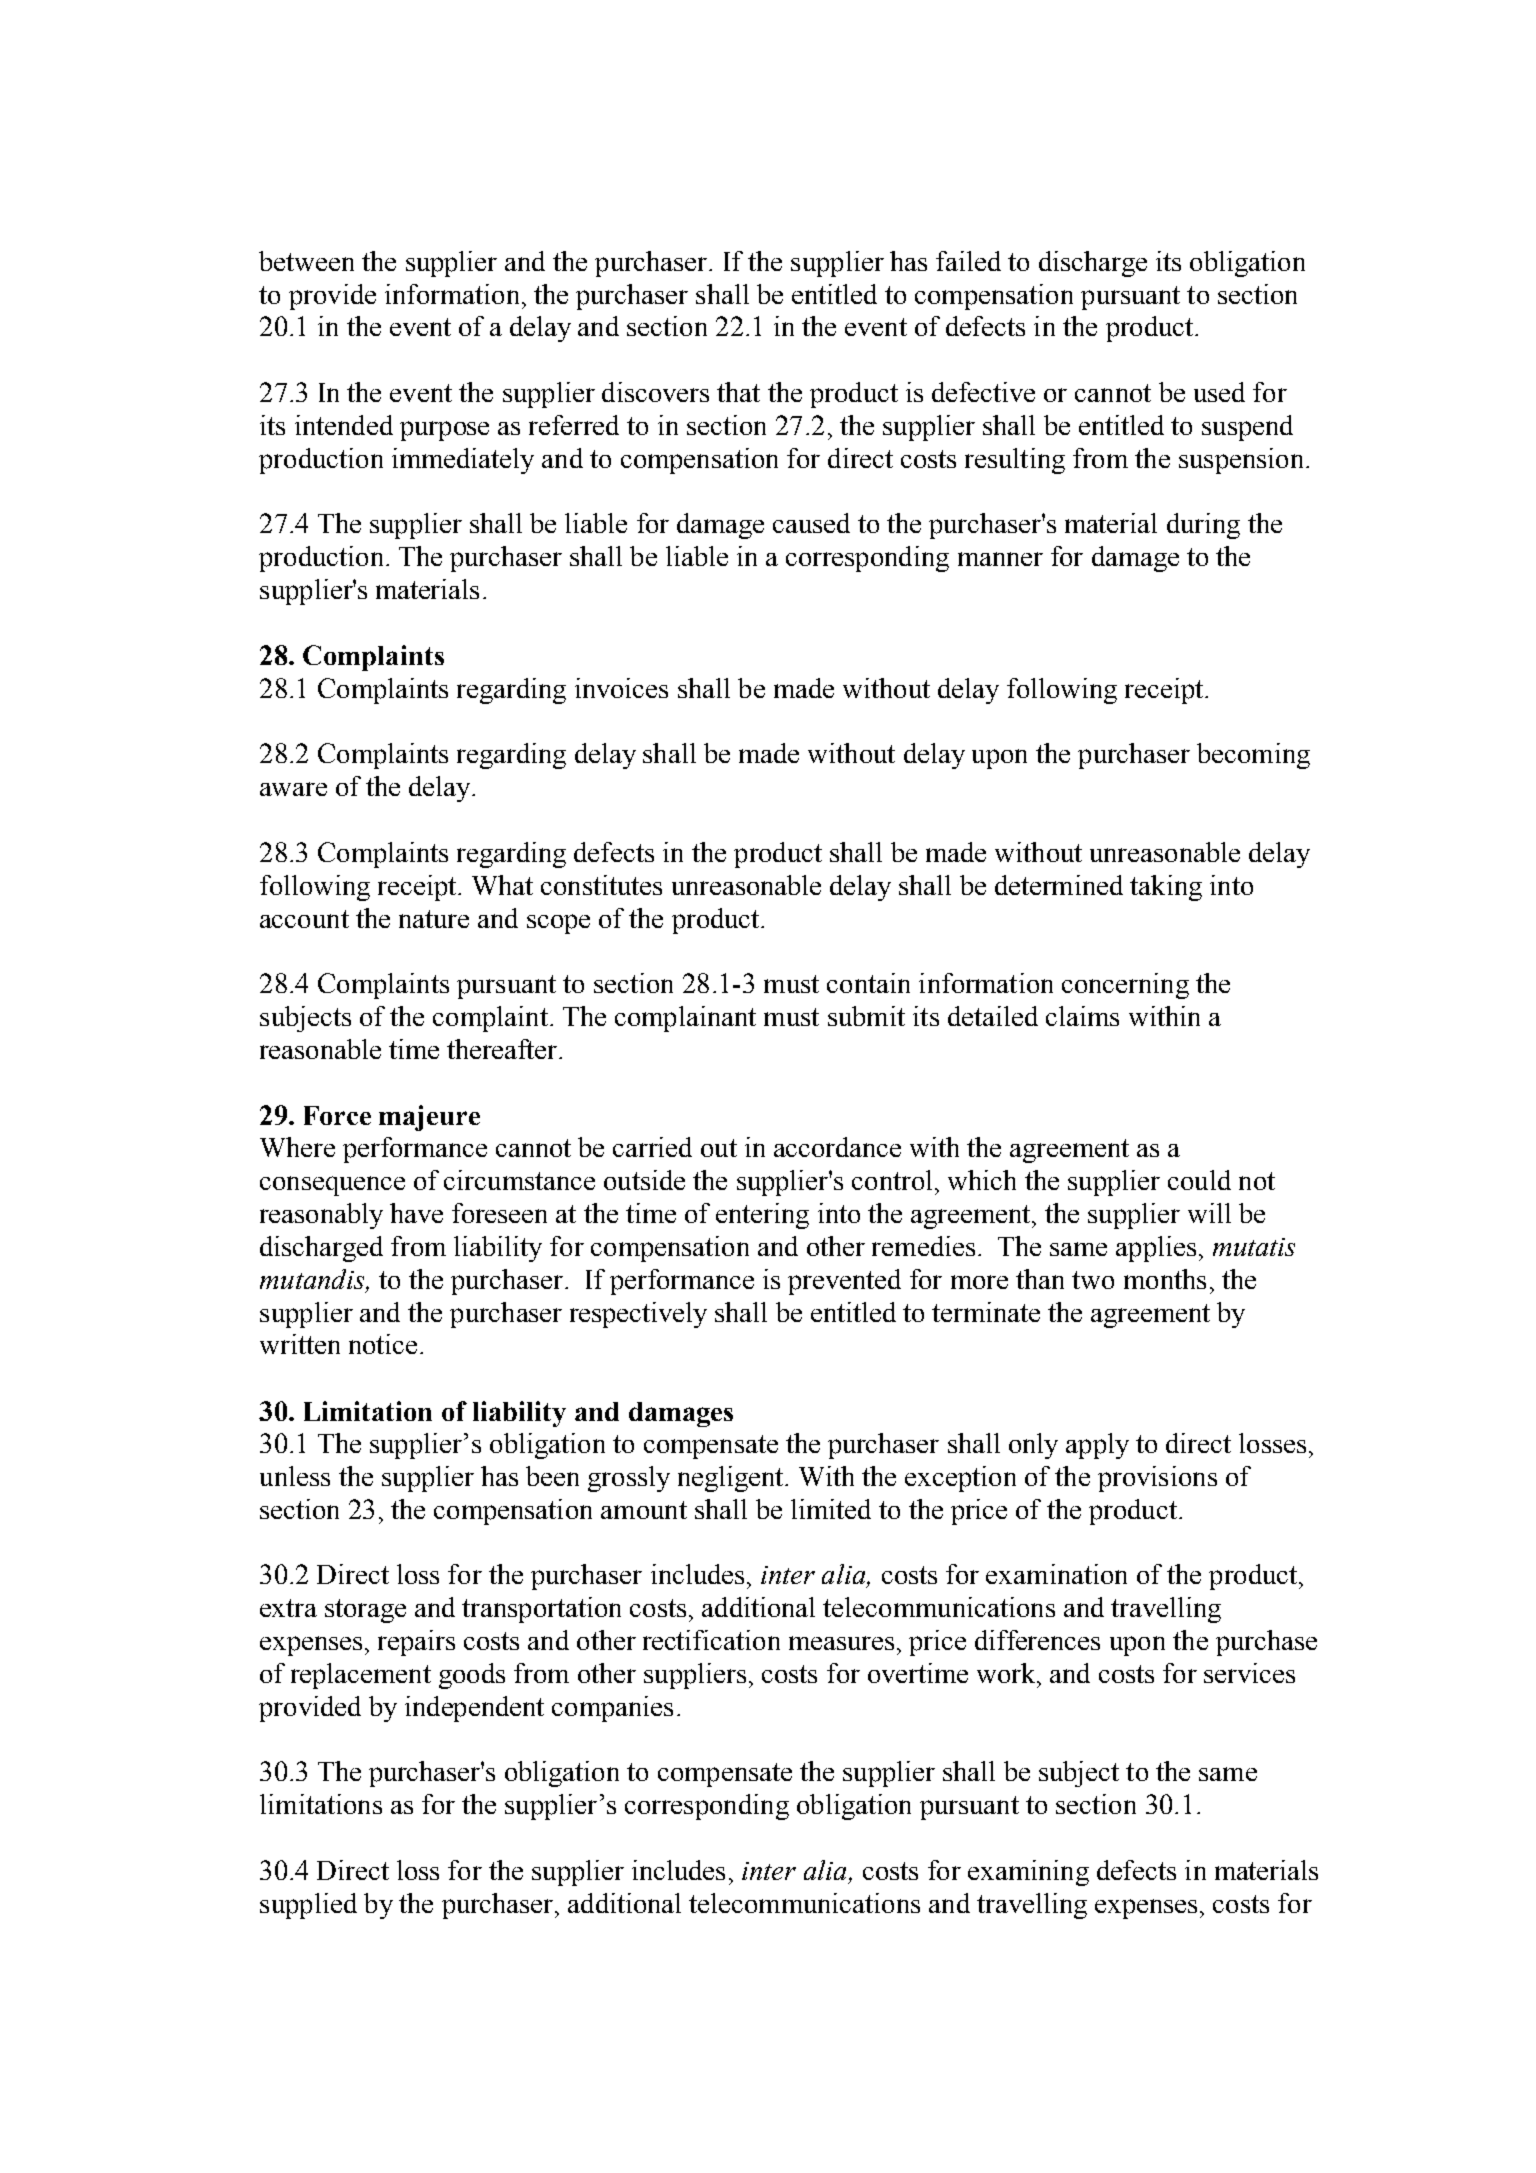 This document has width=1536, height=2173. What do you see at coordinates (306, 261) in the document?
I see `between` at bounding box center [306, 261].
